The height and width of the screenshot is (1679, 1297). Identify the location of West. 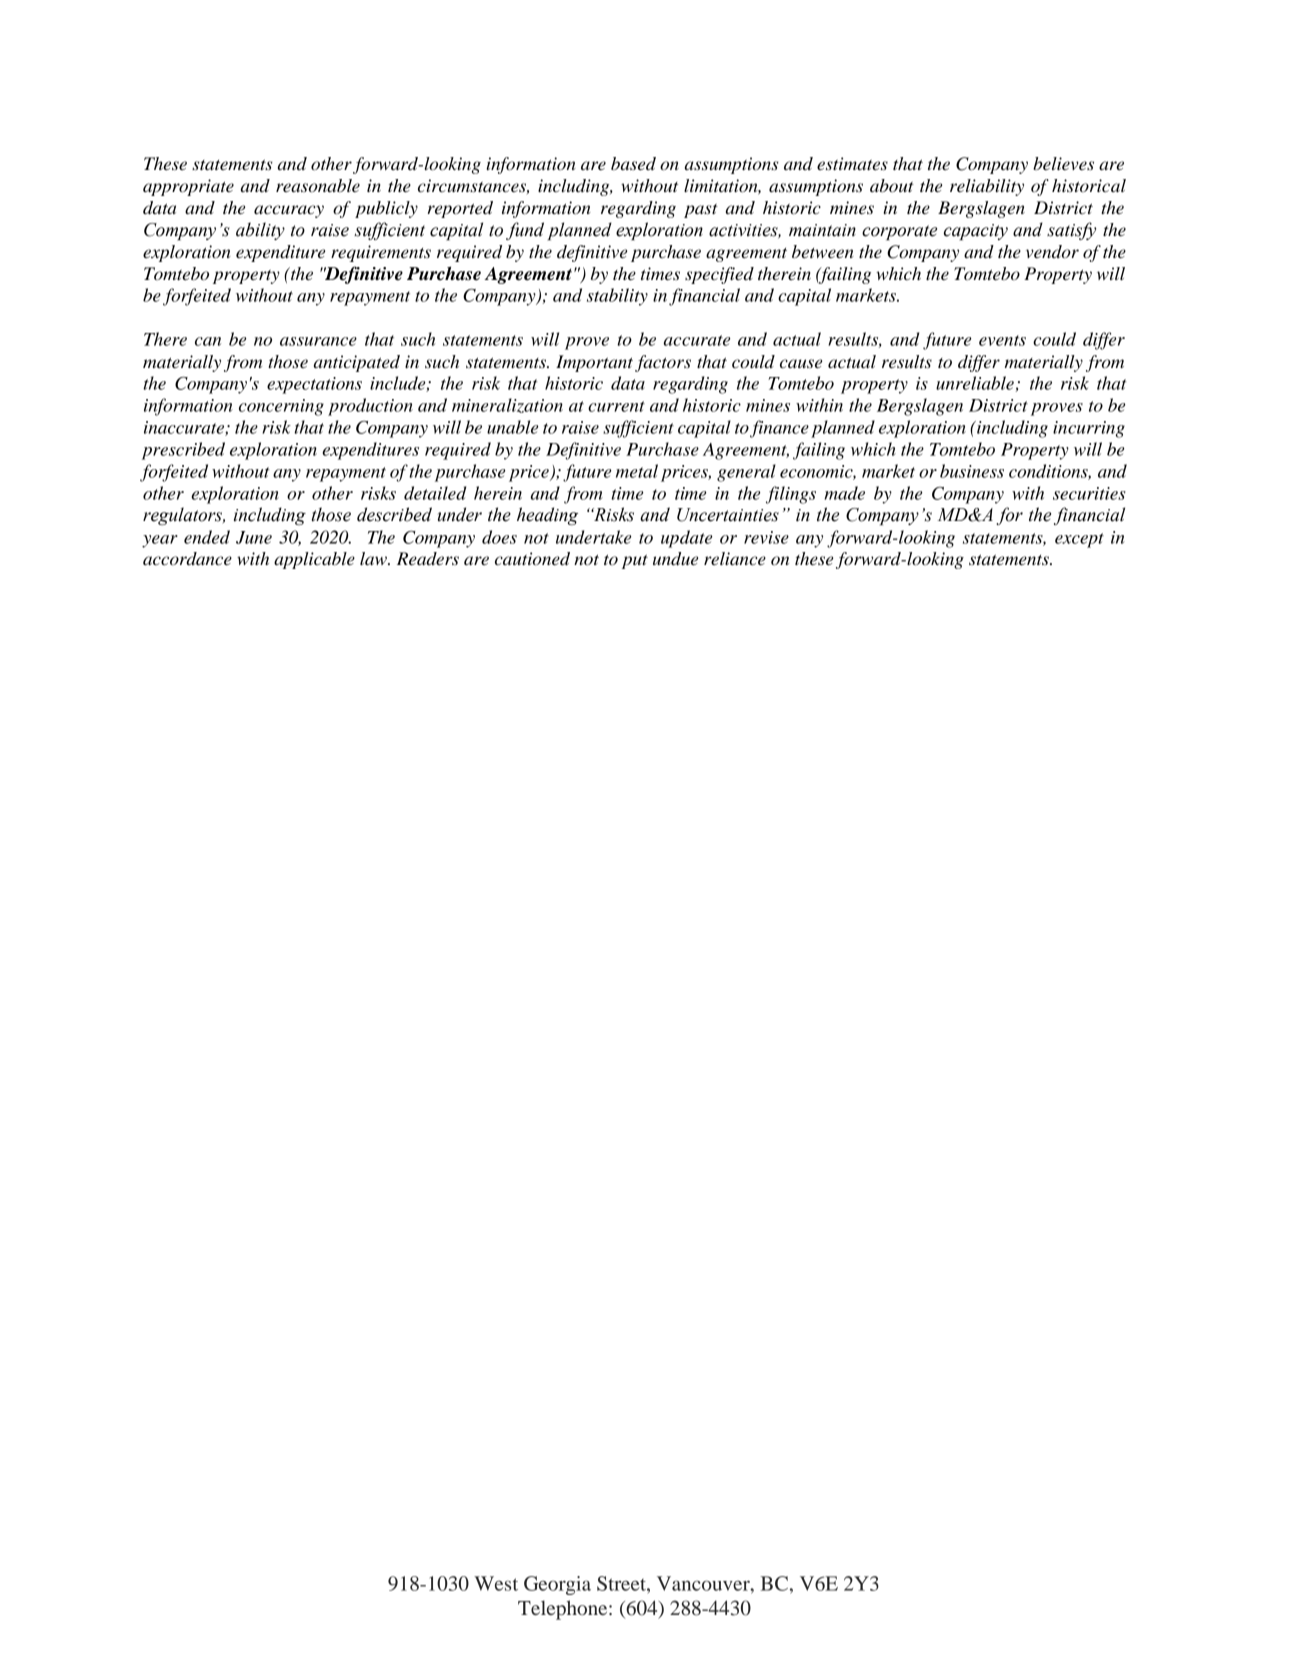
(496, 1583).
